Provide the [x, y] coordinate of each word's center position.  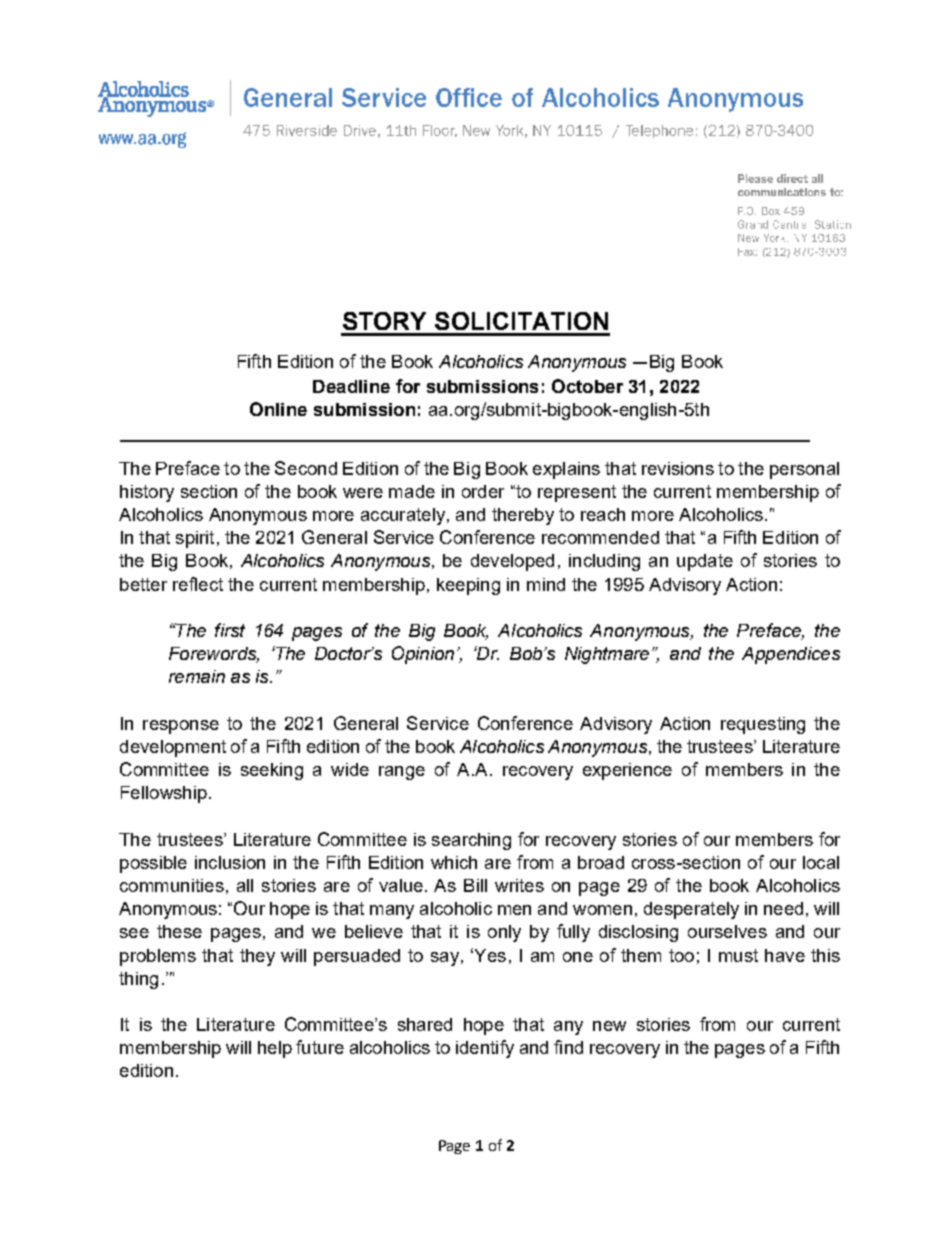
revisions [678, 468]
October [587, 386]
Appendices [791, 655]
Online [278, 409]
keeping [468, 586]
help [275, 1049]
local [821, 862]
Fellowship [164, 794]
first [230, 630]
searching [471, 841]
